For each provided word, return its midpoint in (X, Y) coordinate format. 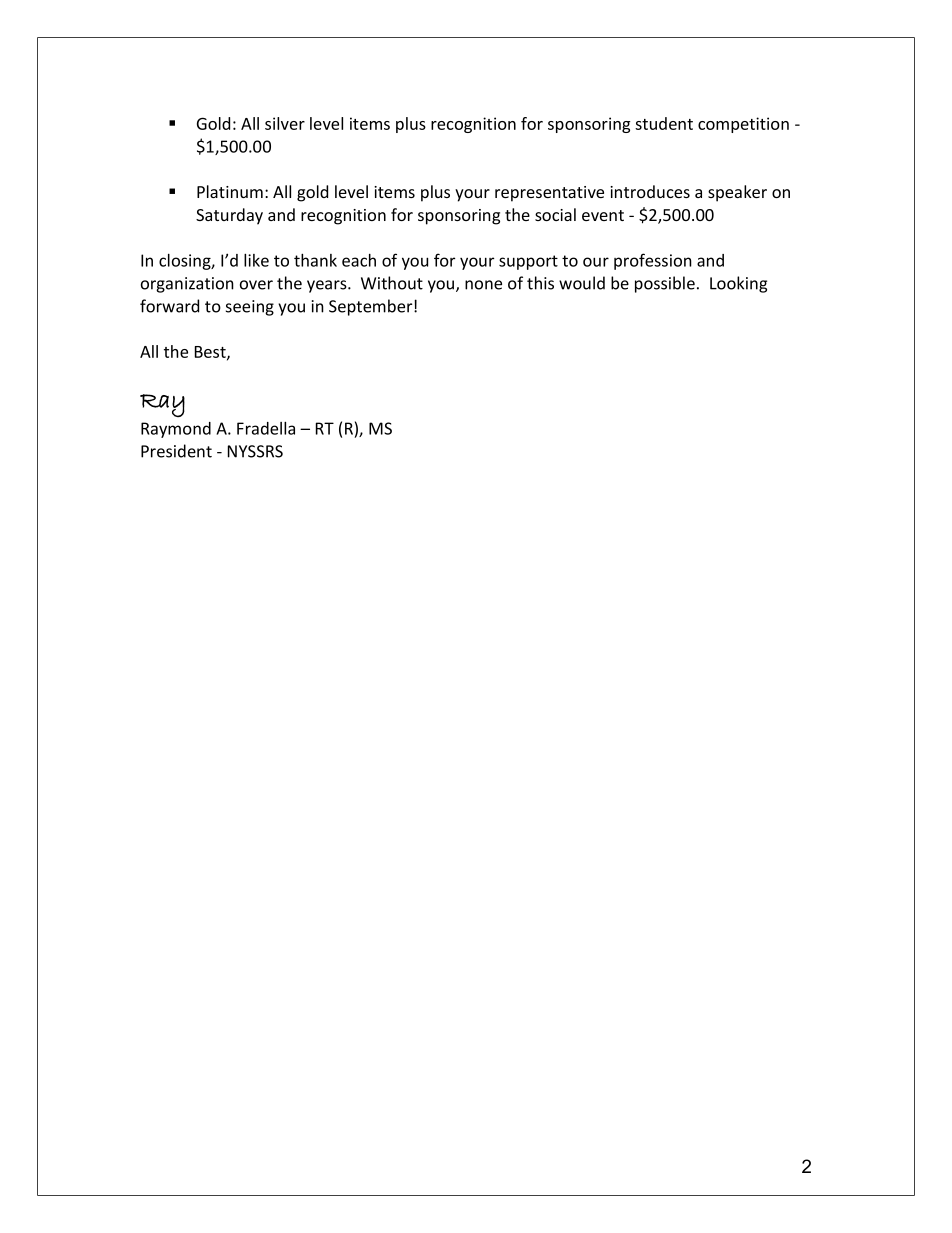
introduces (650, 191)
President (176, 451)
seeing (250, 308)
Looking (738, 284)
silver (285, 123)
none (483, 285)
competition (743, 125)
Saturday (229, 216)
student (664, 123)
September (372, 307)
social (555, 214)
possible (665, 284)
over (256, 285)
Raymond (176, 430)
